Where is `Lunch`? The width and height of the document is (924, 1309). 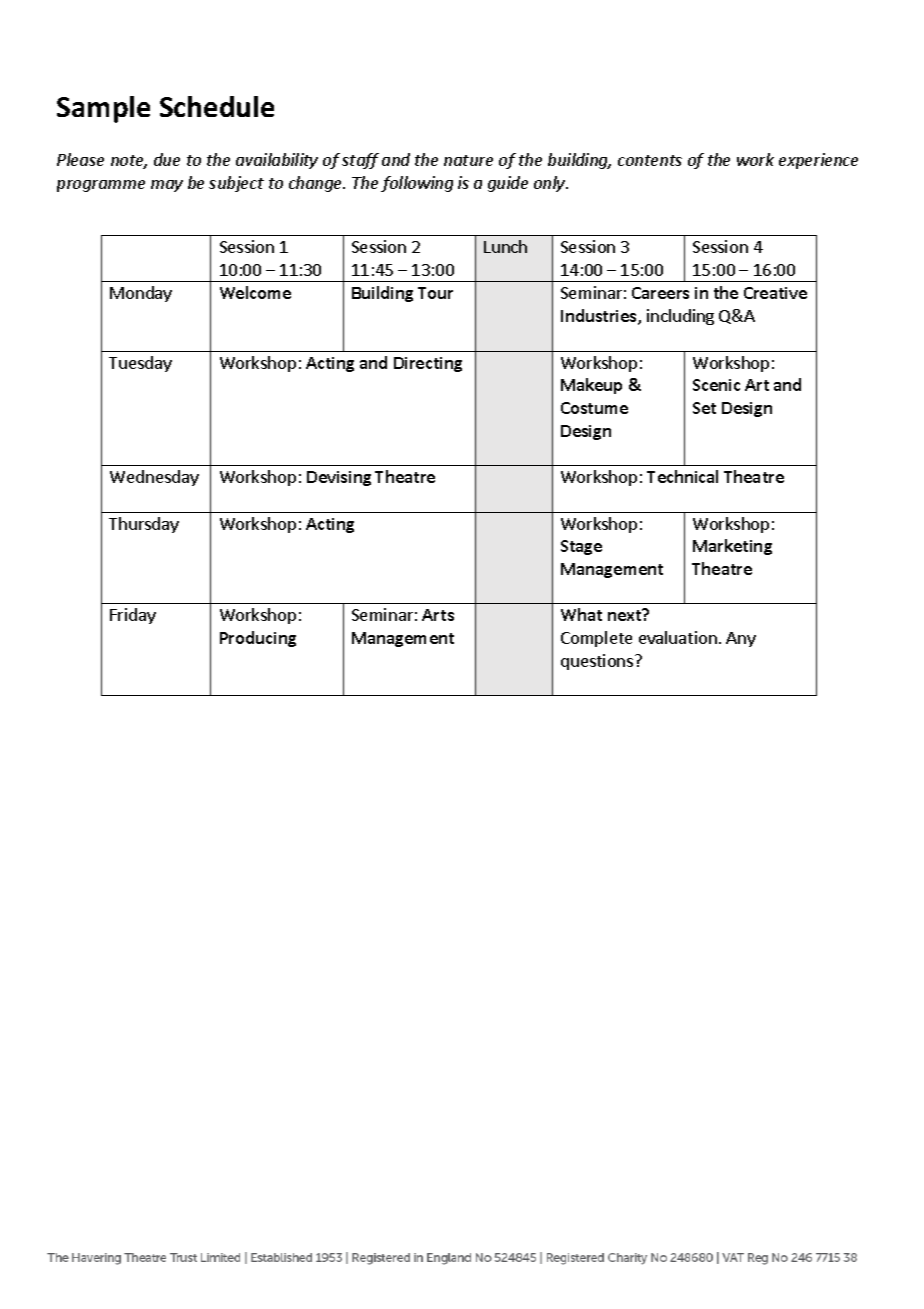
Lunch is located at coordinates (505, 246).
